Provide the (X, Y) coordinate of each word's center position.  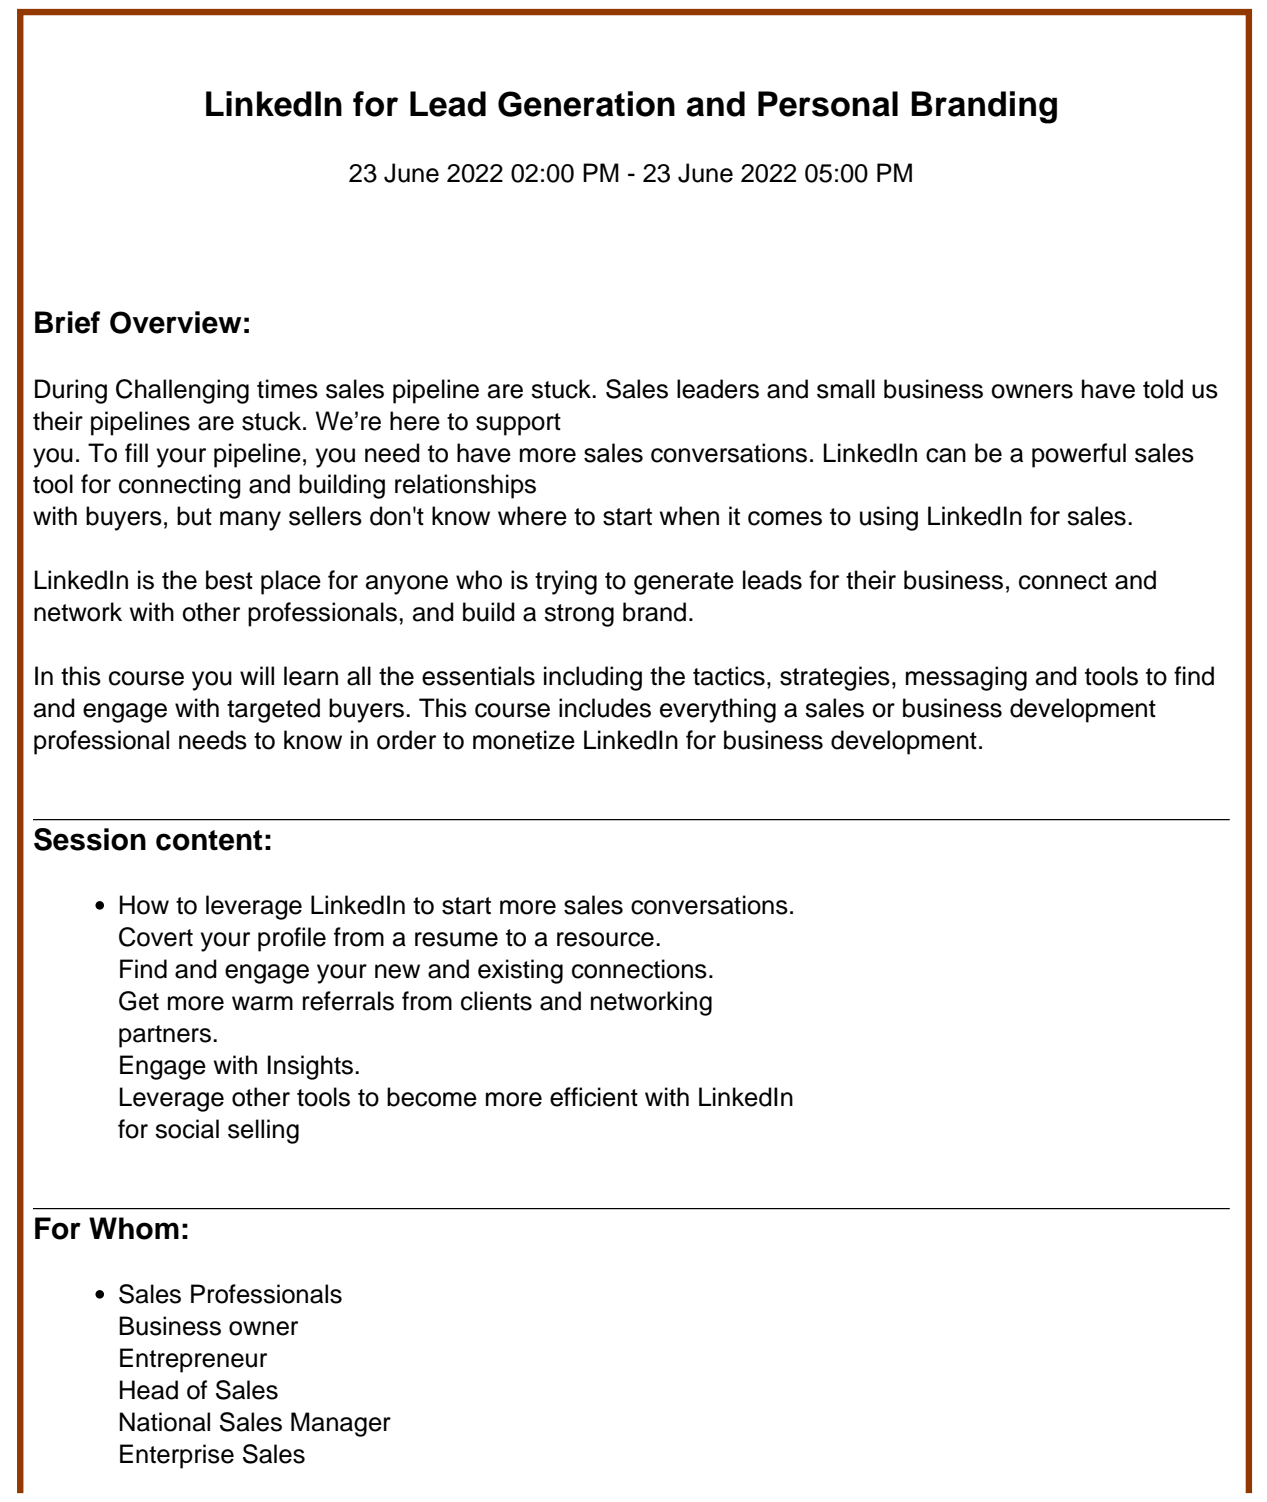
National (165, 1422)
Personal (828, 104)
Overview (176, 322)
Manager (341, 1424)
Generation (586, 104)
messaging (966, 678)
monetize (524, 740)
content (209, 840)
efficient (594, 1097)
